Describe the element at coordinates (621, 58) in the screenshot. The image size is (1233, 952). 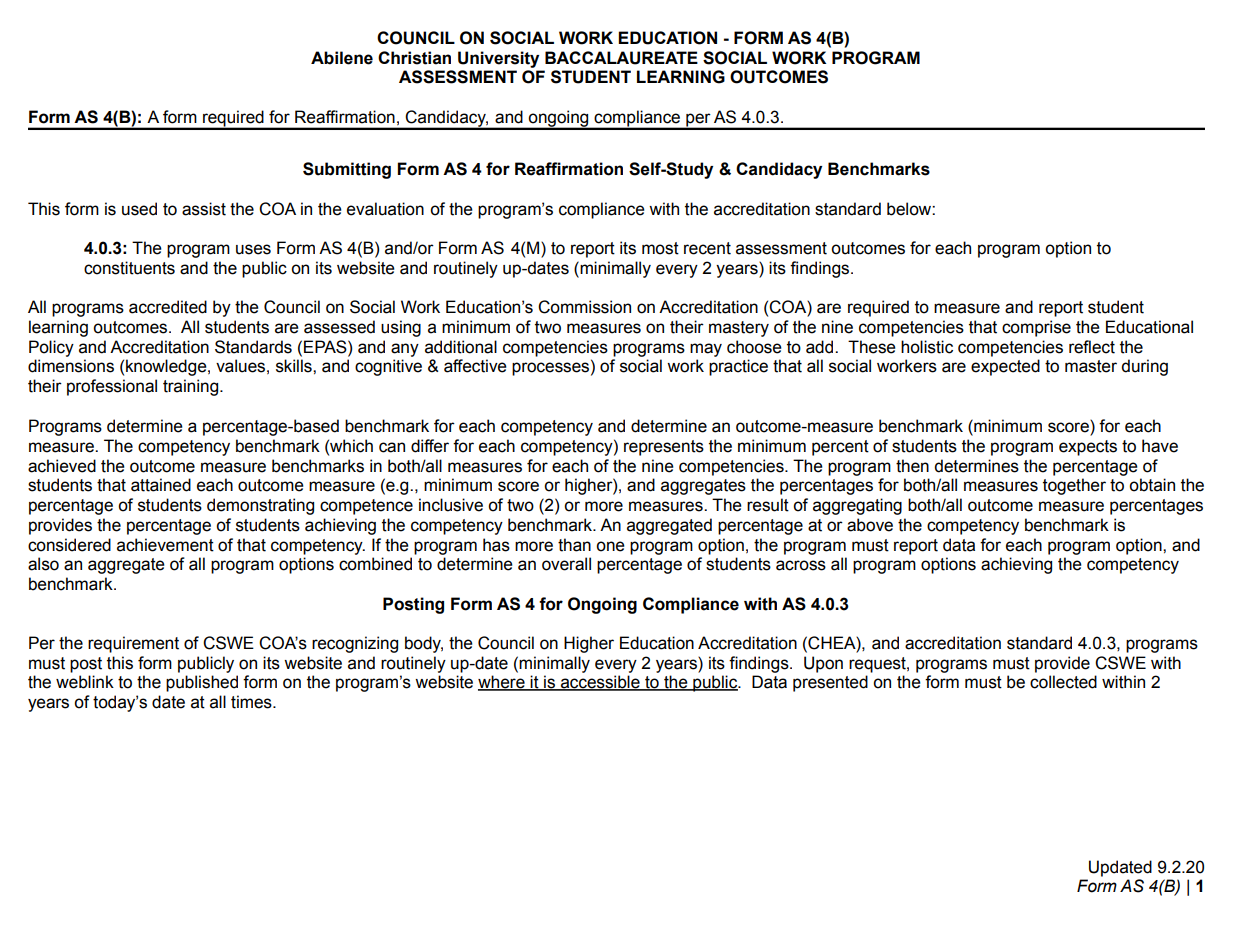
I see `BACCALAUREATE` at that location.
